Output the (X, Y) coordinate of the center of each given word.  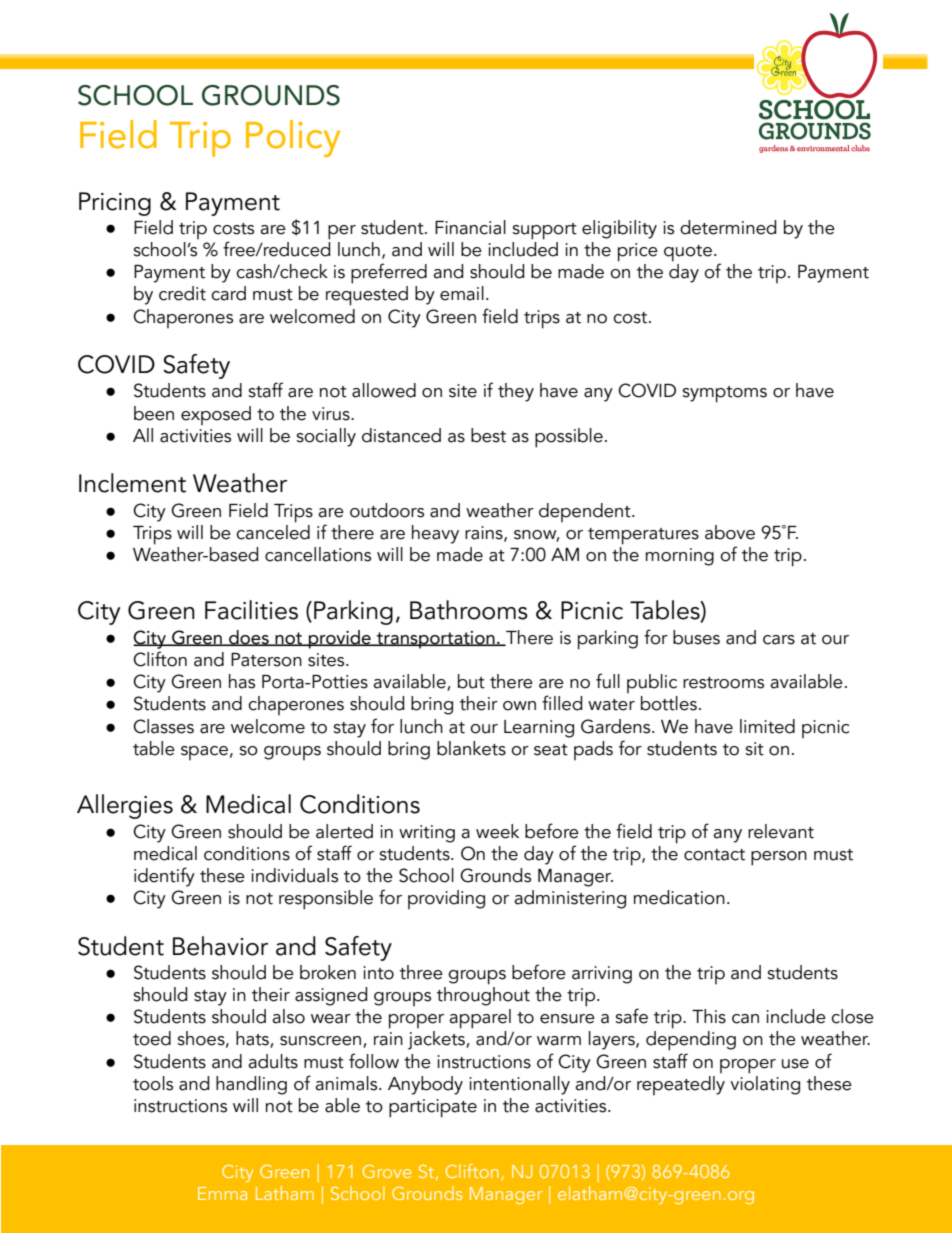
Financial (470, 227)
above (730, 532)
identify (164, 877)
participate (433, 1108)
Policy (293, 138)
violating (765, 1084)
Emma (222, 1193)
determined (728, 227)
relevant (781, 831)
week (497, 831)
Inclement (132, 483)
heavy (435, 534)
